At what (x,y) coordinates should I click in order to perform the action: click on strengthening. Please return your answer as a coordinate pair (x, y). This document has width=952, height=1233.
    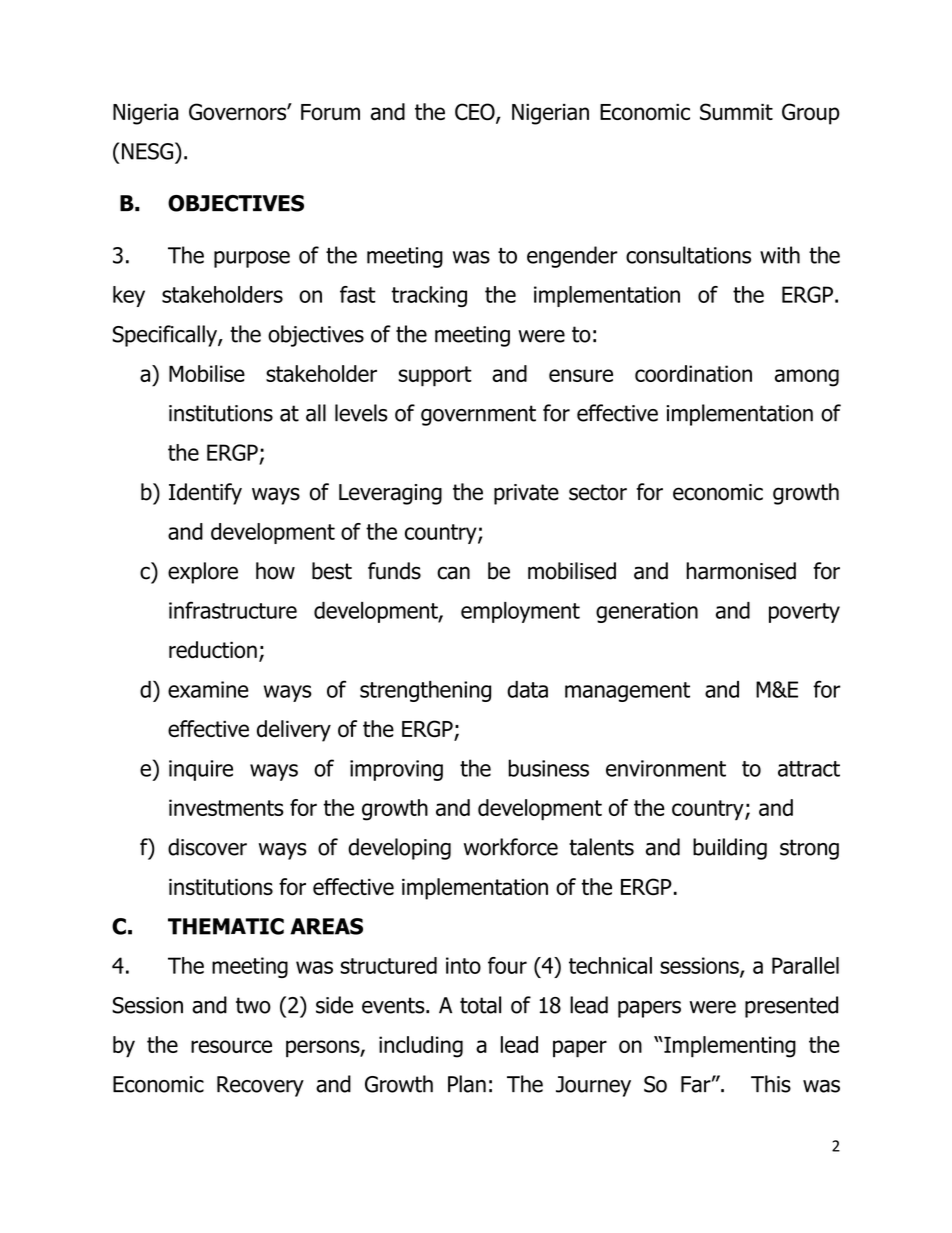
    Looking at the image, I should click on (425, 691).
